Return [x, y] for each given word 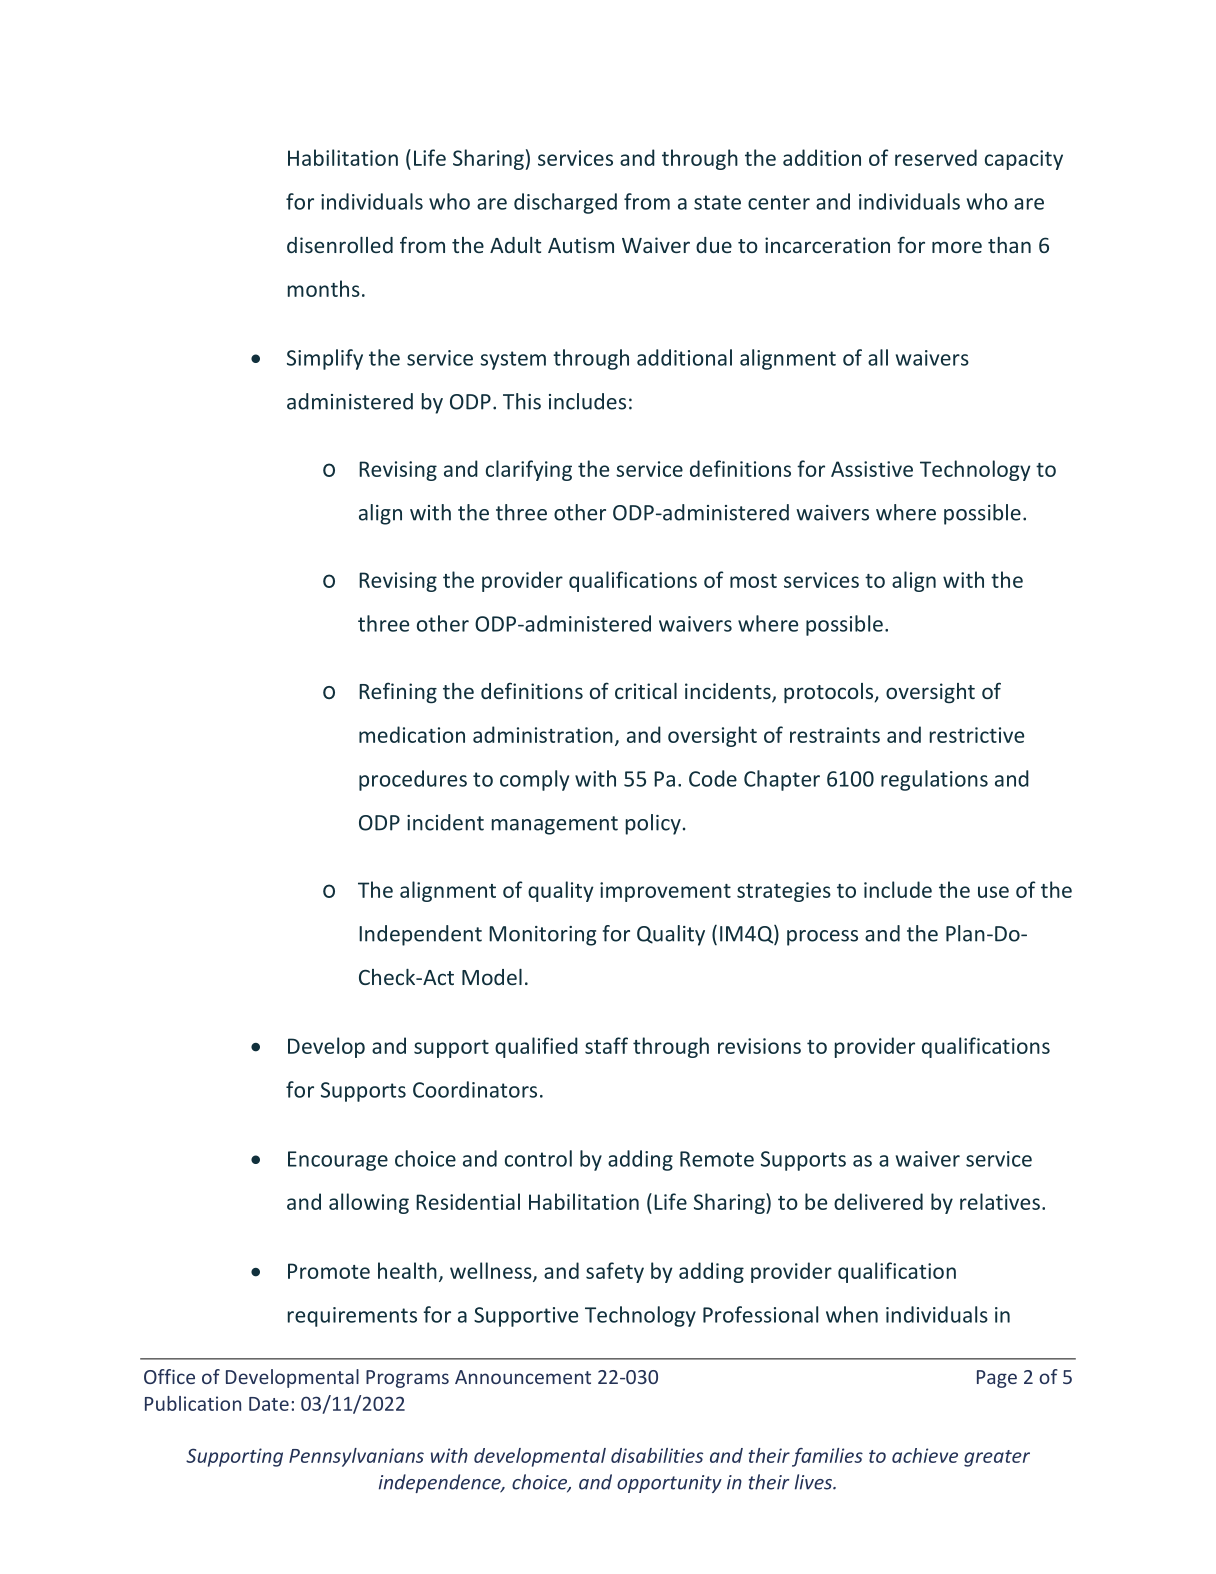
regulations [934, 780]
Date [269, 1404]
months [324, 288]
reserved [936, 157]
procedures [413, 780]
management [555, 825]
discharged [565, 203]
